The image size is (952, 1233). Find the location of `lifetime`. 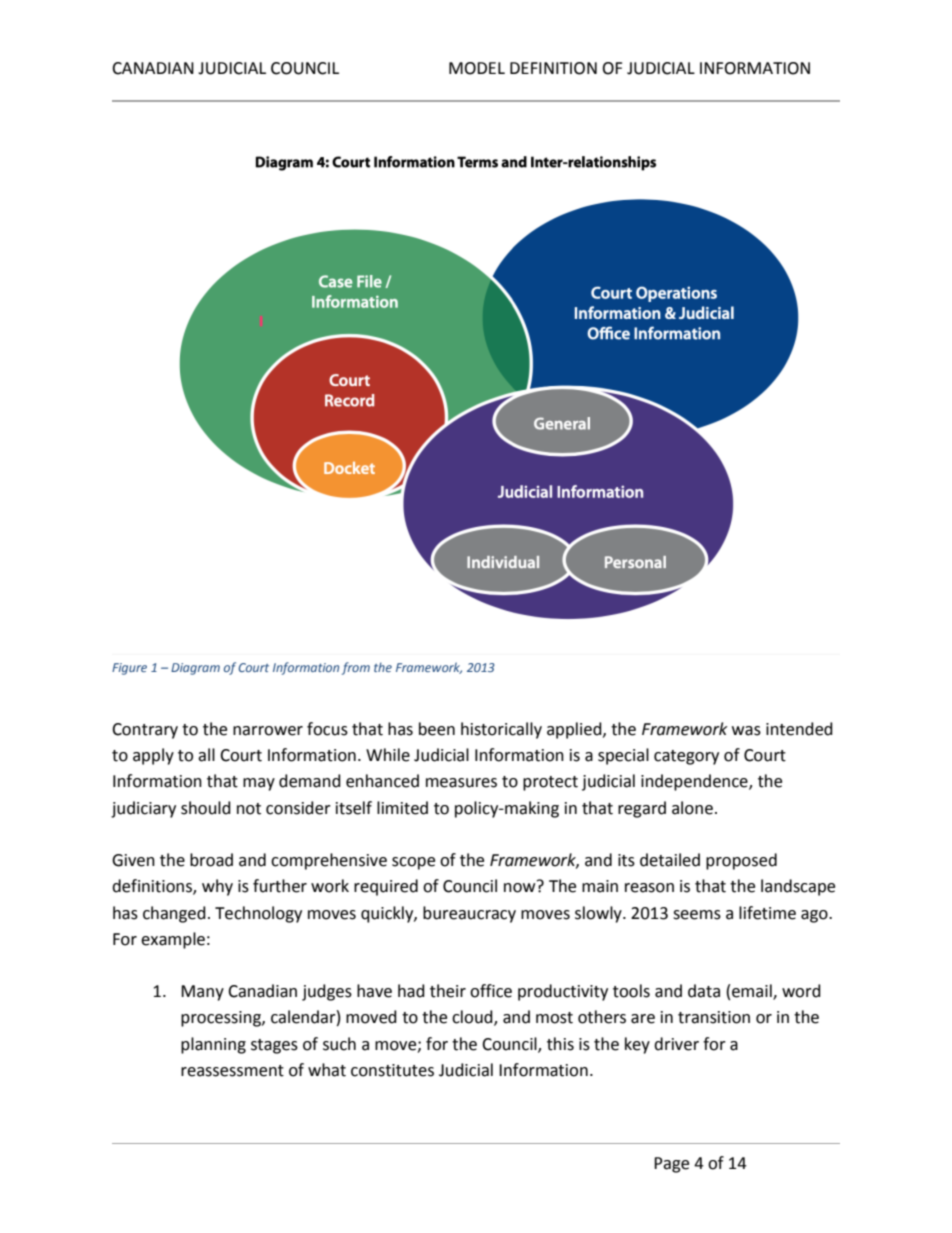

lifetime is located at coordinates (767, 913).
